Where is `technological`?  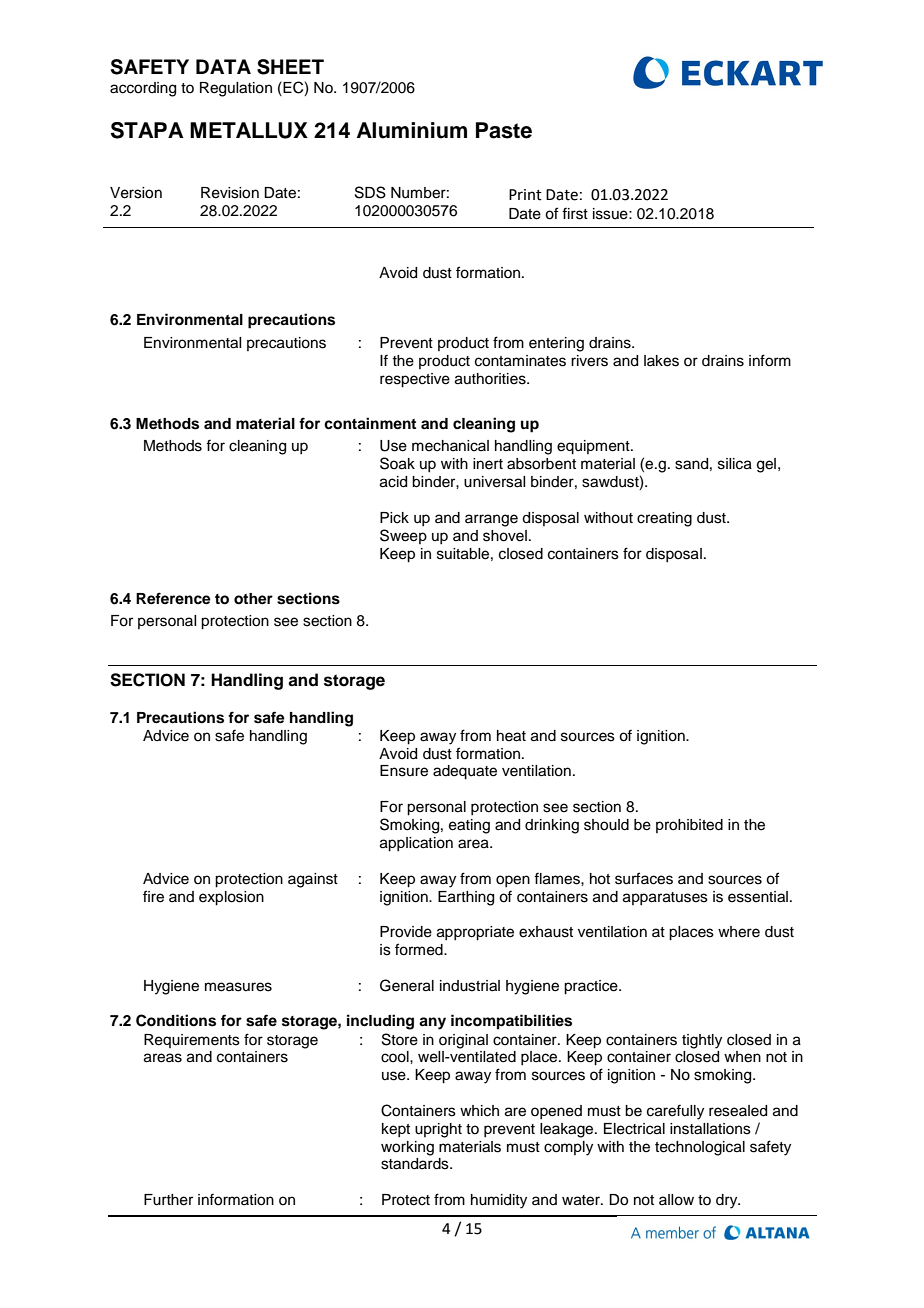 technological is located at coordinates (700, 1148).
